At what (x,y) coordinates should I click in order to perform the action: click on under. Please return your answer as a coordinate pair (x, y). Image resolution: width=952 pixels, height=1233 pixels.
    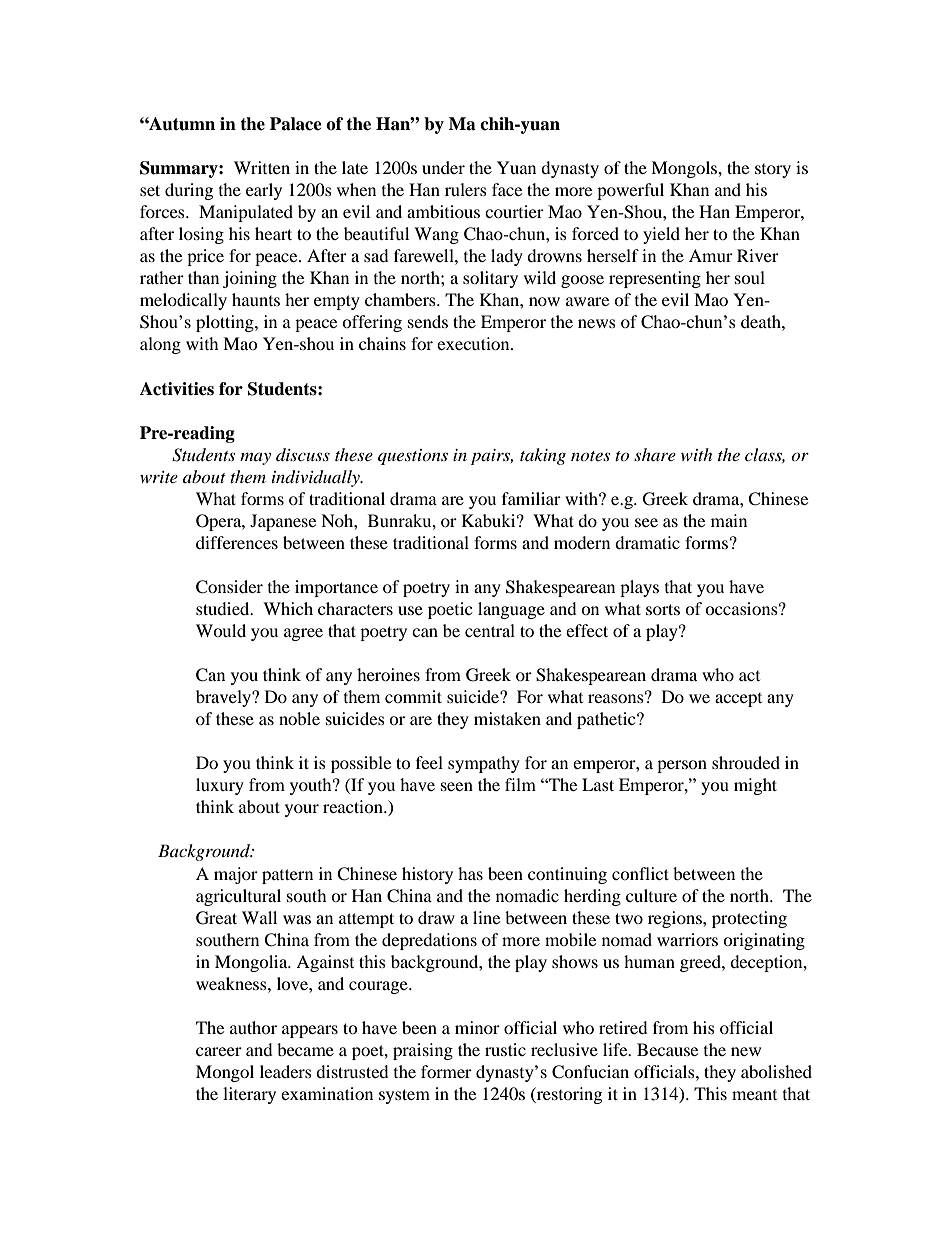
    Looking at the image, I should click on (443, 167).
